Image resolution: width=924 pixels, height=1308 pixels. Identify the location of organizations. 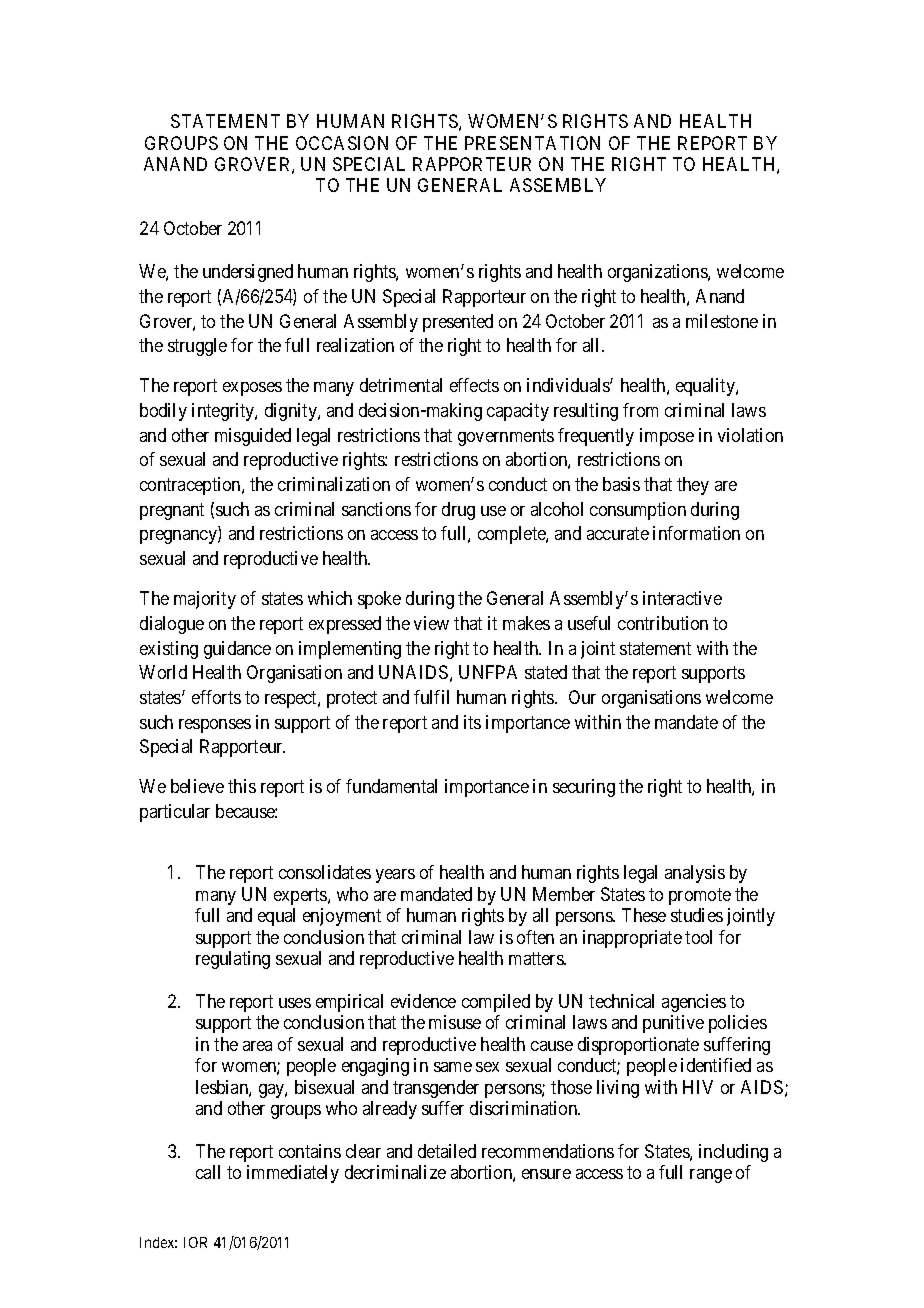
(658, 273).
